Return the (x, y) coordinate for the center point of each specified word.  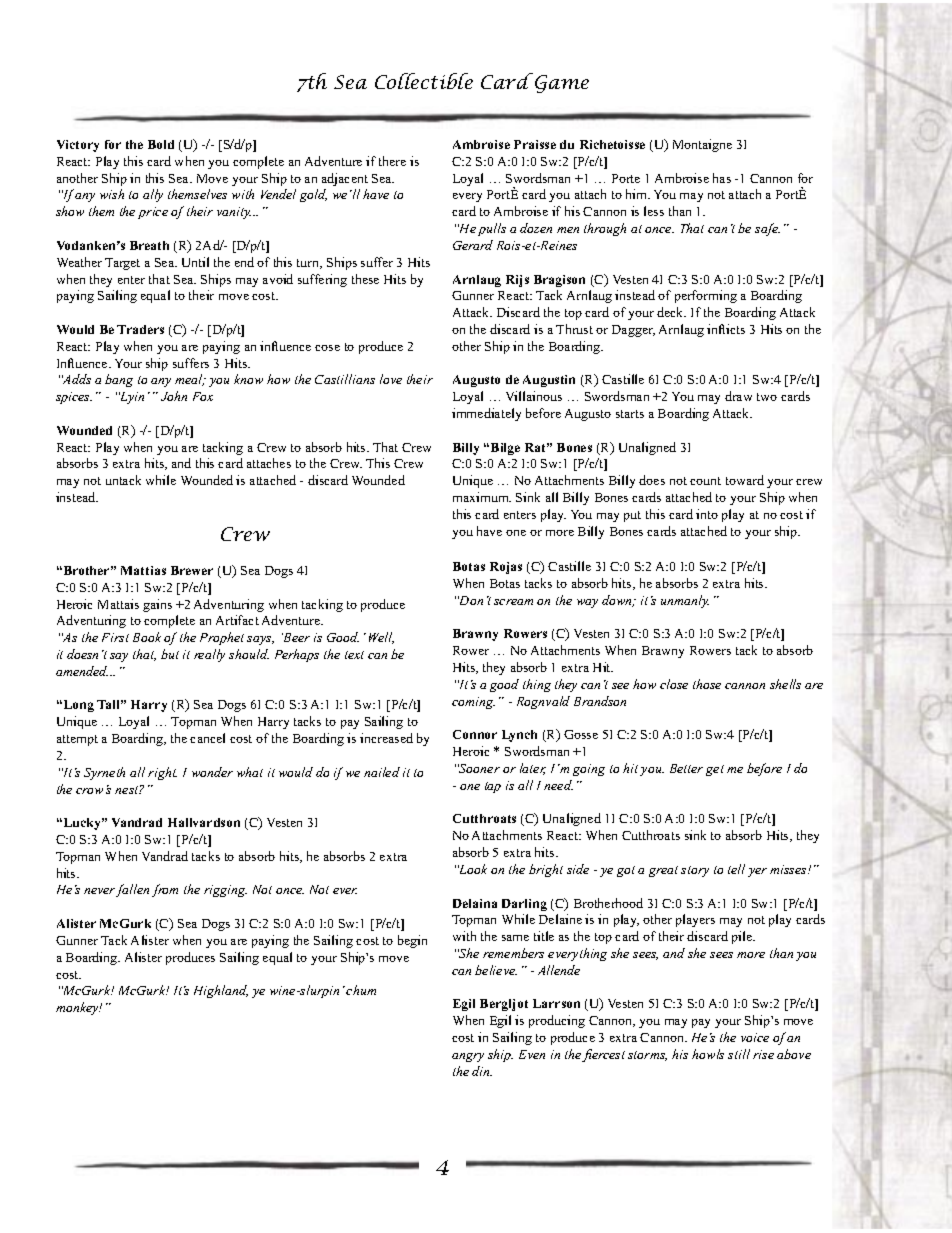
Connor (475, 734)
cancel (207, 738)
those (707, 684)
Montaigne (702, 145)
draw (738, 396)
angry (468, 1057)
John (174, 396)
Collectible (424, 81)
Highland (221, 991)
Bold (161, 144)
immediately (486, 414)
